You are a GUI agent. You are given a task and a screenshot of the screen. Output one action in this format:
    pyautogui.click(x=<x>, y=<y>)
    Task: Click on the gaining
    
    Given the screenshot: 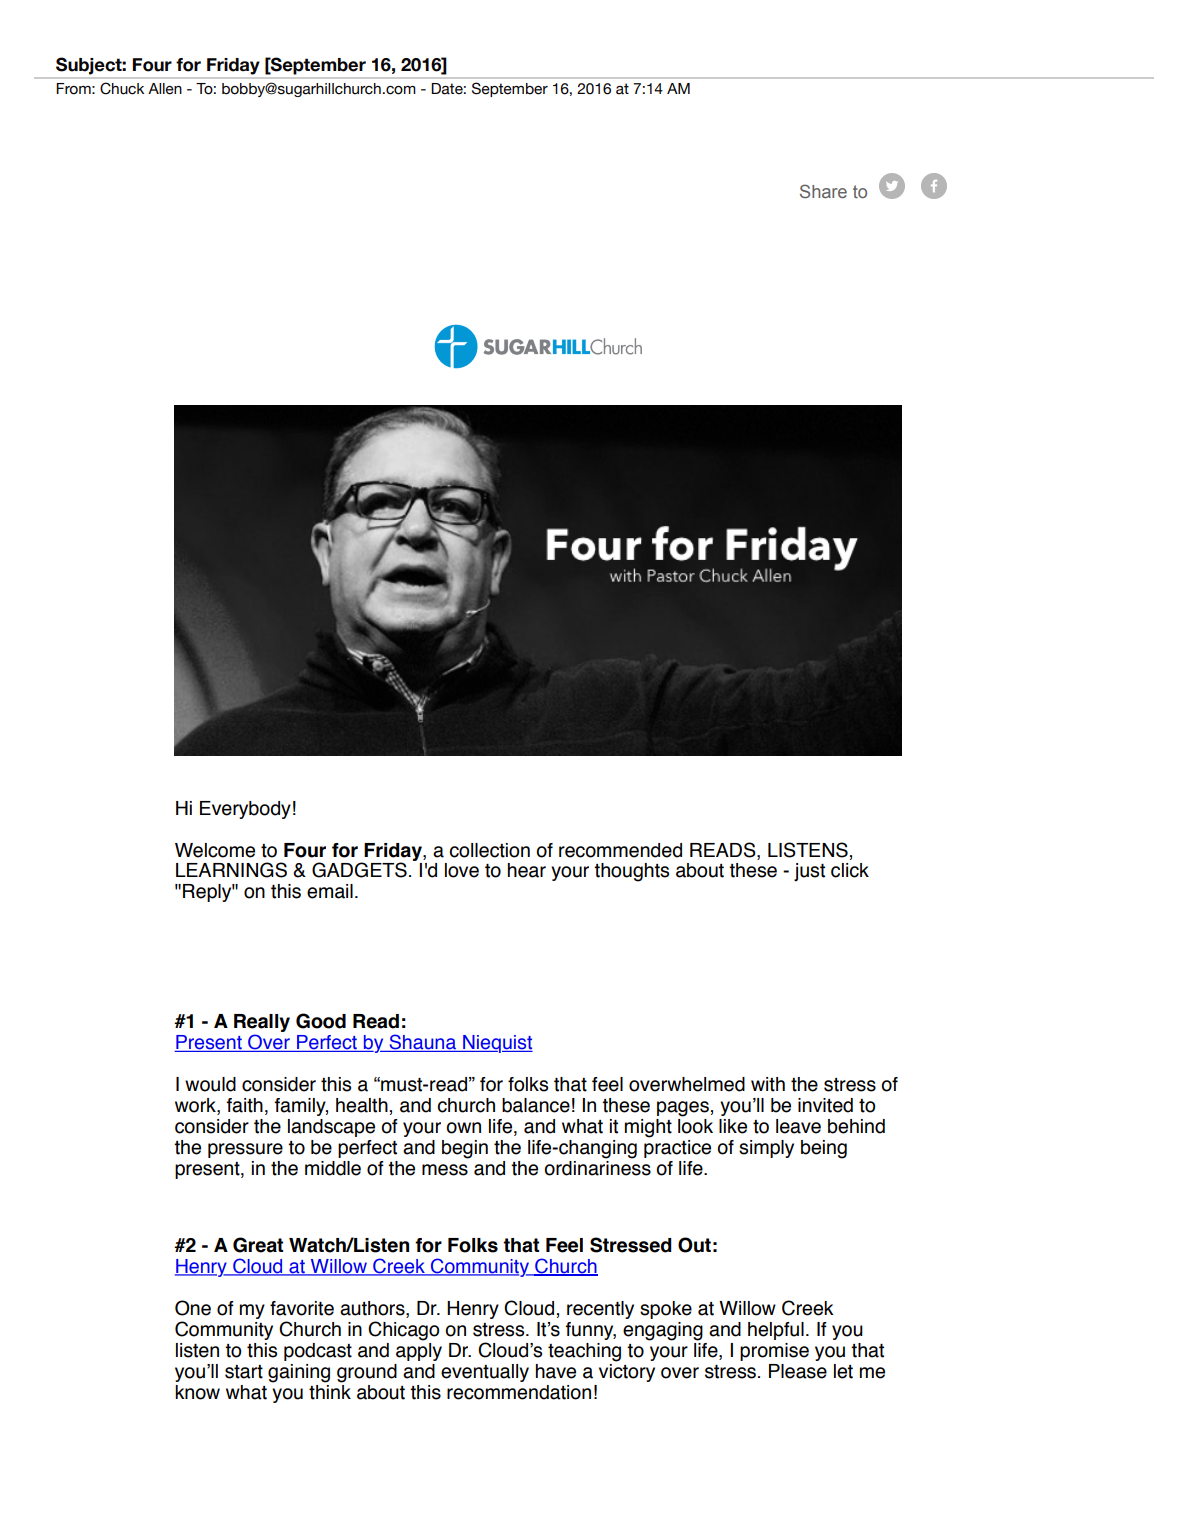 What is the action you would take?
    pyautogui.click(x=299, y=1373)
